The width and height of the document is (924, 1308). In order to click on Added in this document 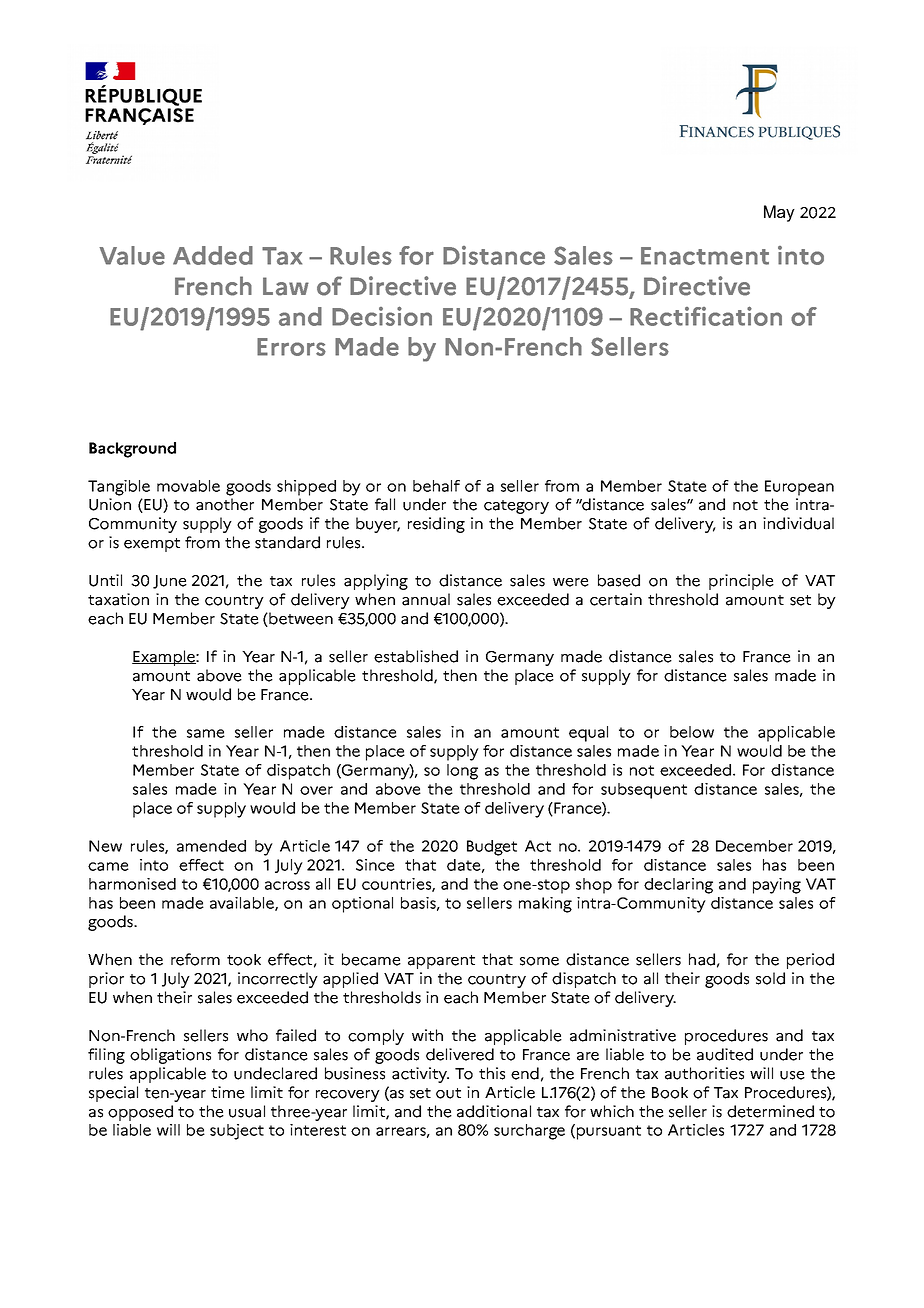, I will do `click(213, 255)`.
